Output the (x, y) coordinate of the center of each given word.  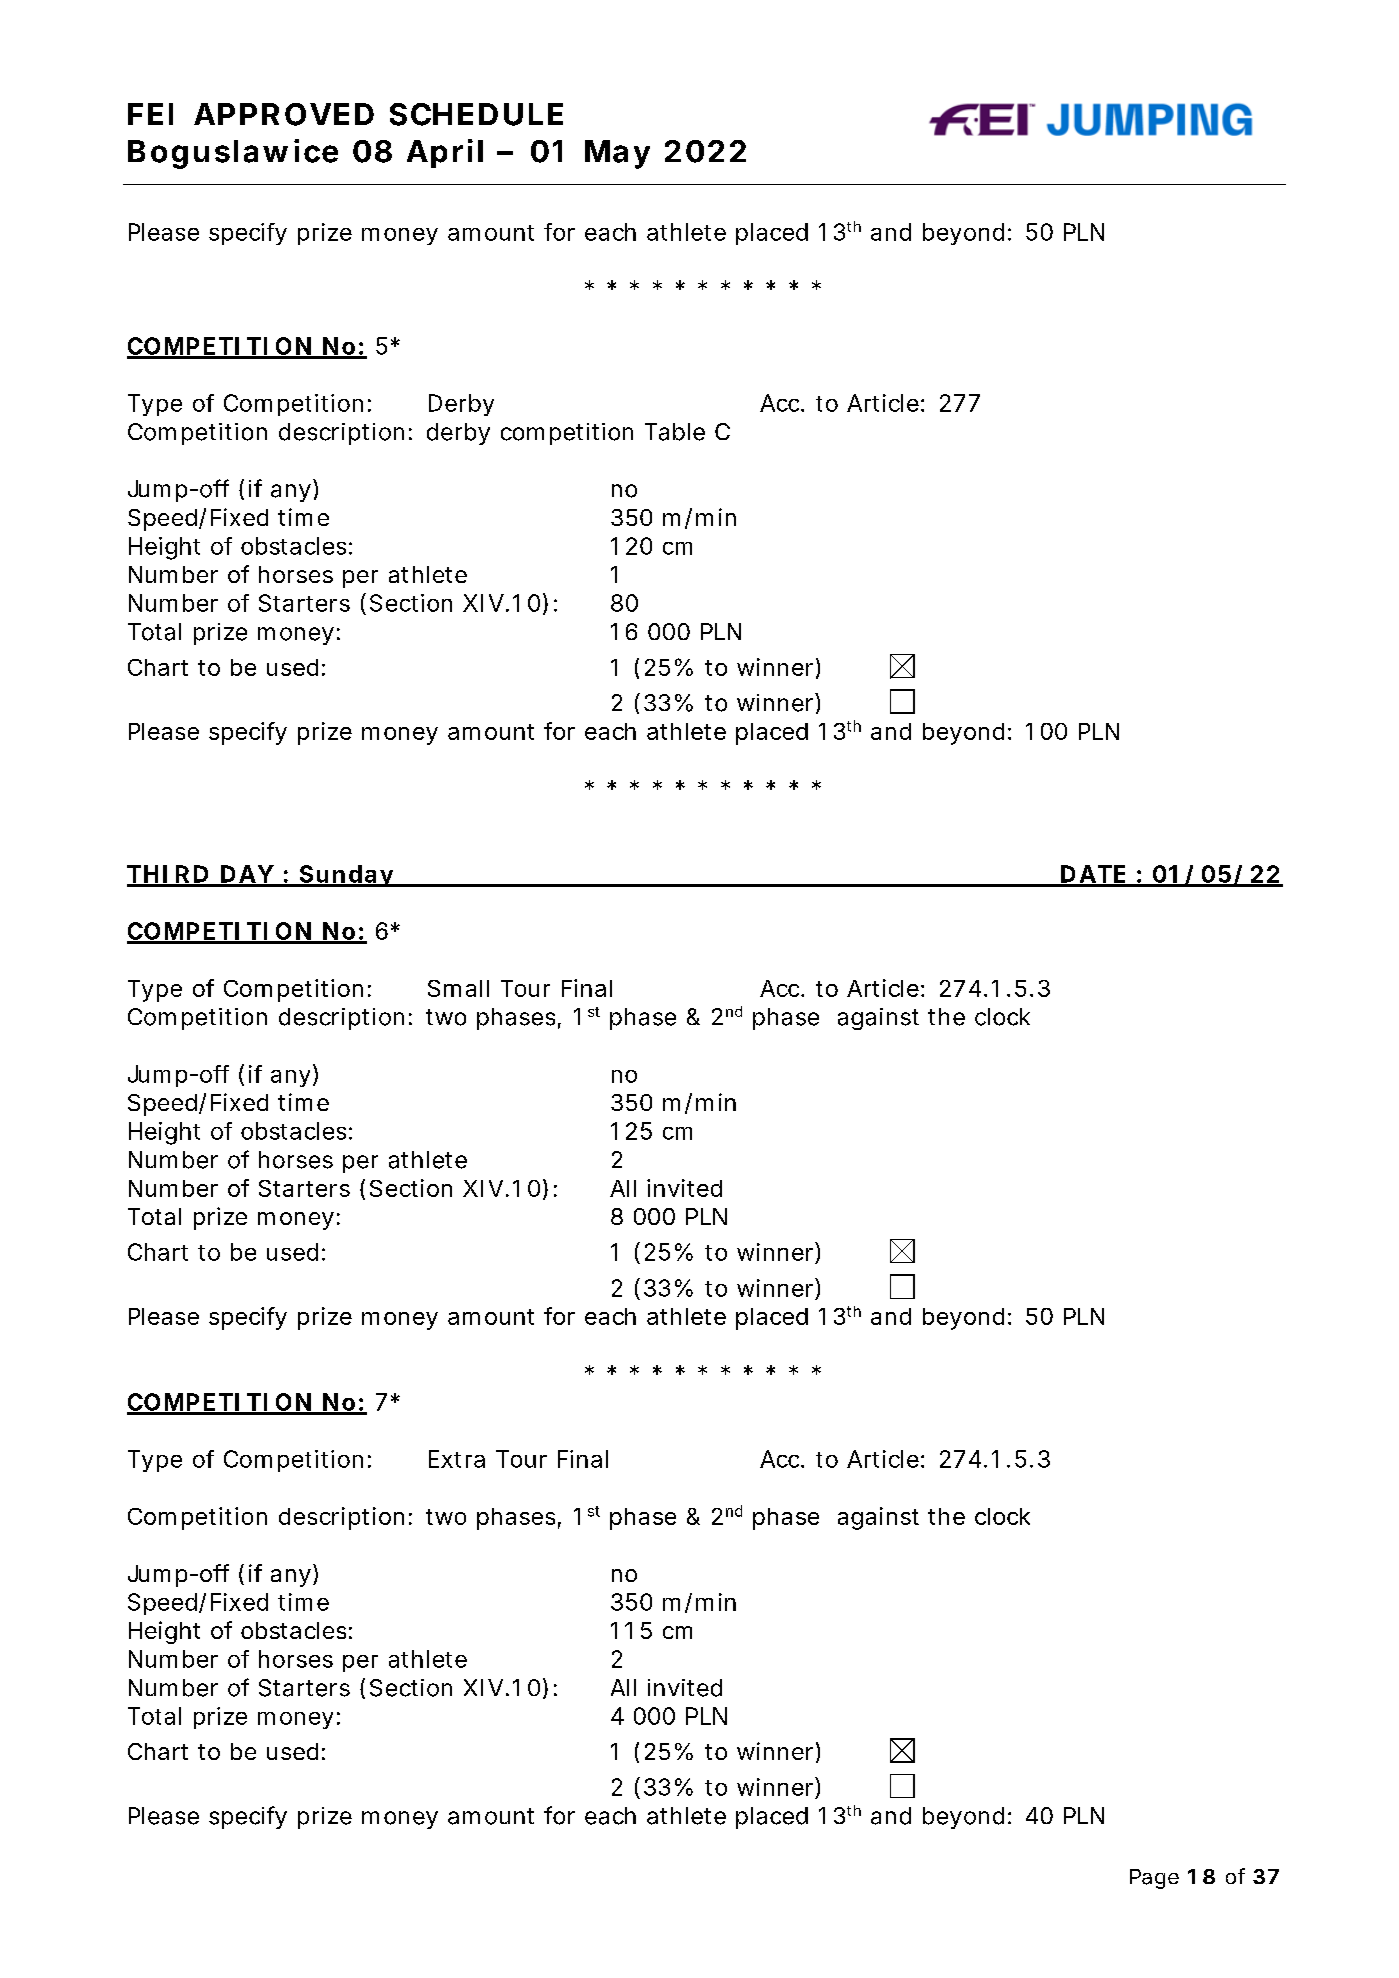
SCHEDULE (476, 114)
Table (675, 432)
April (445, 153)
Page (1154, 1879)
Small (458, 988)
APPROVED (284, 114)
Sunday (345, 876)
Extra (457, 1459)
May (617, 154)
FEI (150, 114)
